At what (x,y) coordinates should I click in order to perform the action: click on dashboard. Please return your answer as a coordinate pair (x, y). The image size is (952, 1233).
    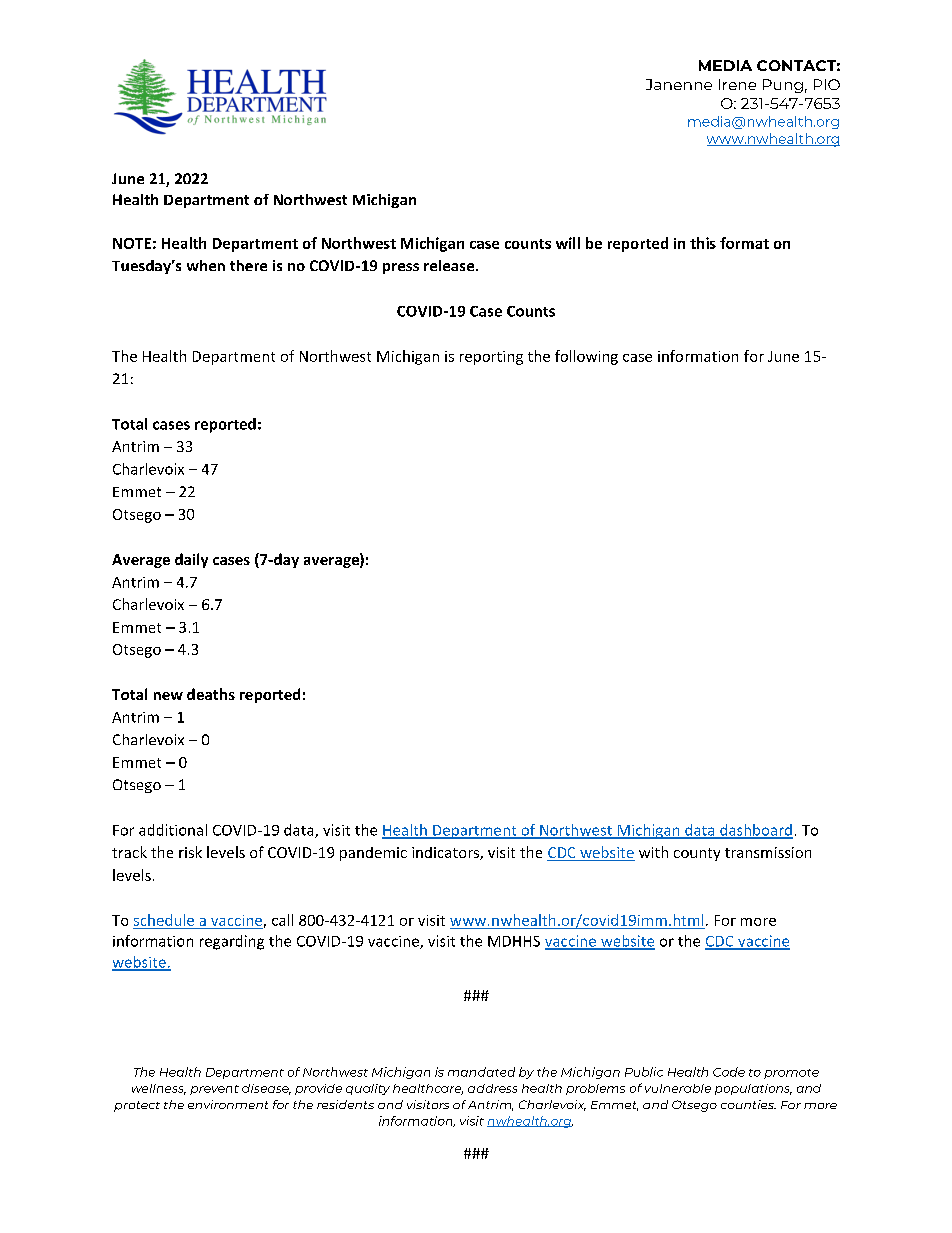
    Looking at the image, I should click on (755, 831).
